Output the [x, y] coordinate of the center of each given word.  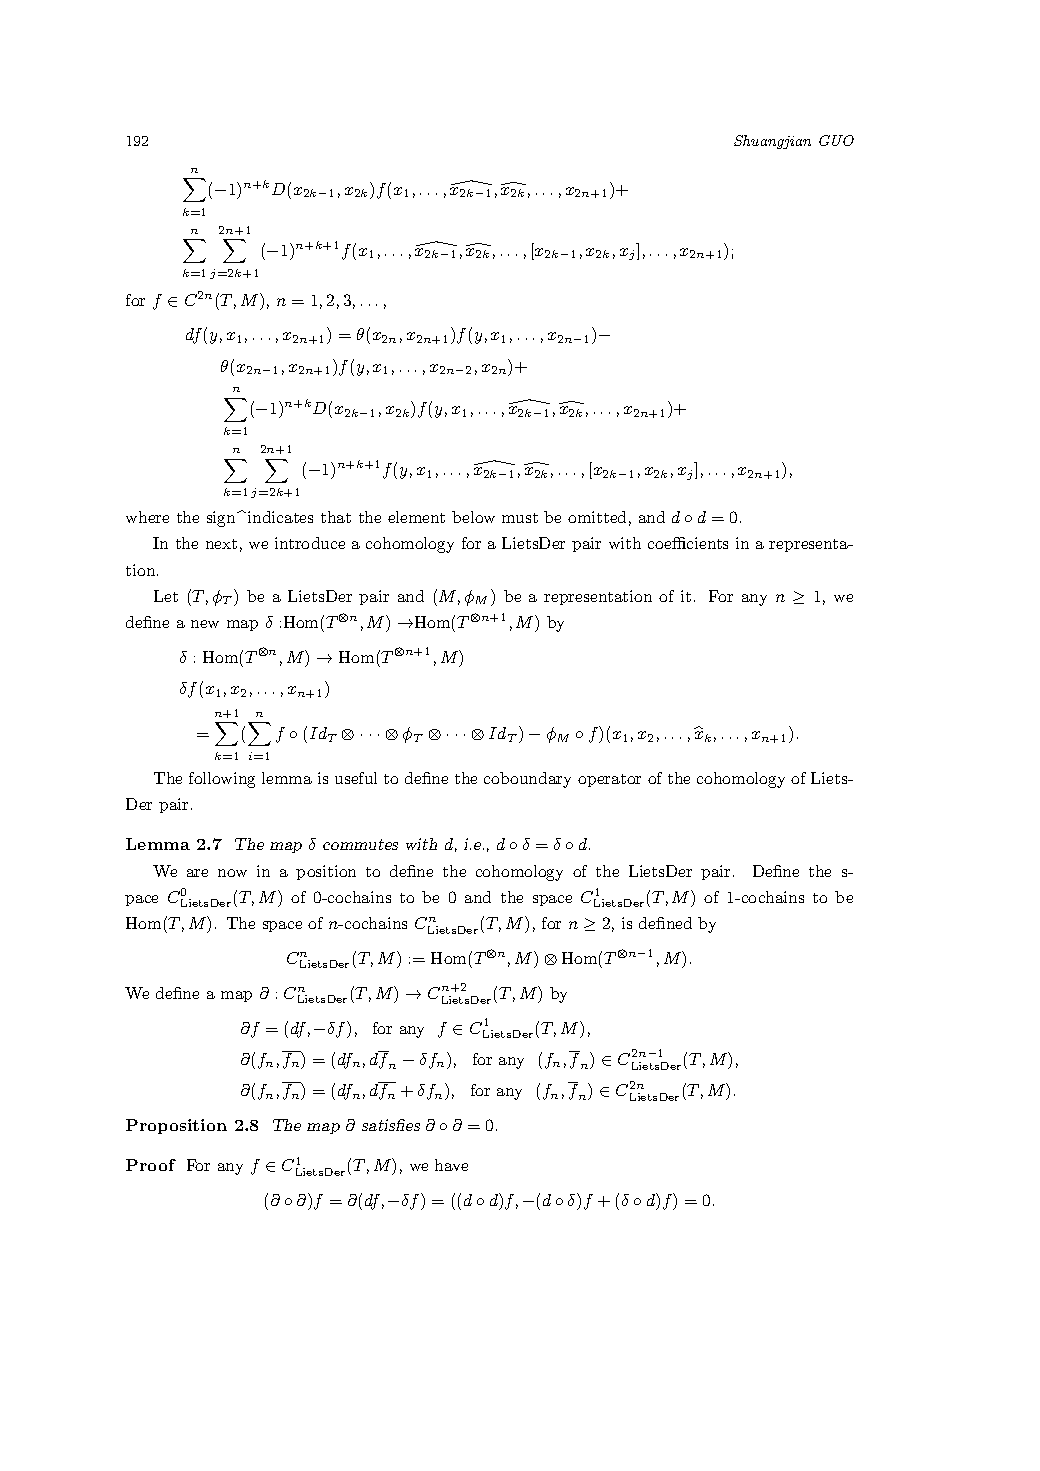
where [147, 517]
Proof [151, 1165]
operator [609, 780]
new [205, 624]
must [520, 518]
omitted [597, 517]
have [451, 1165]
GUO [836, 140]
